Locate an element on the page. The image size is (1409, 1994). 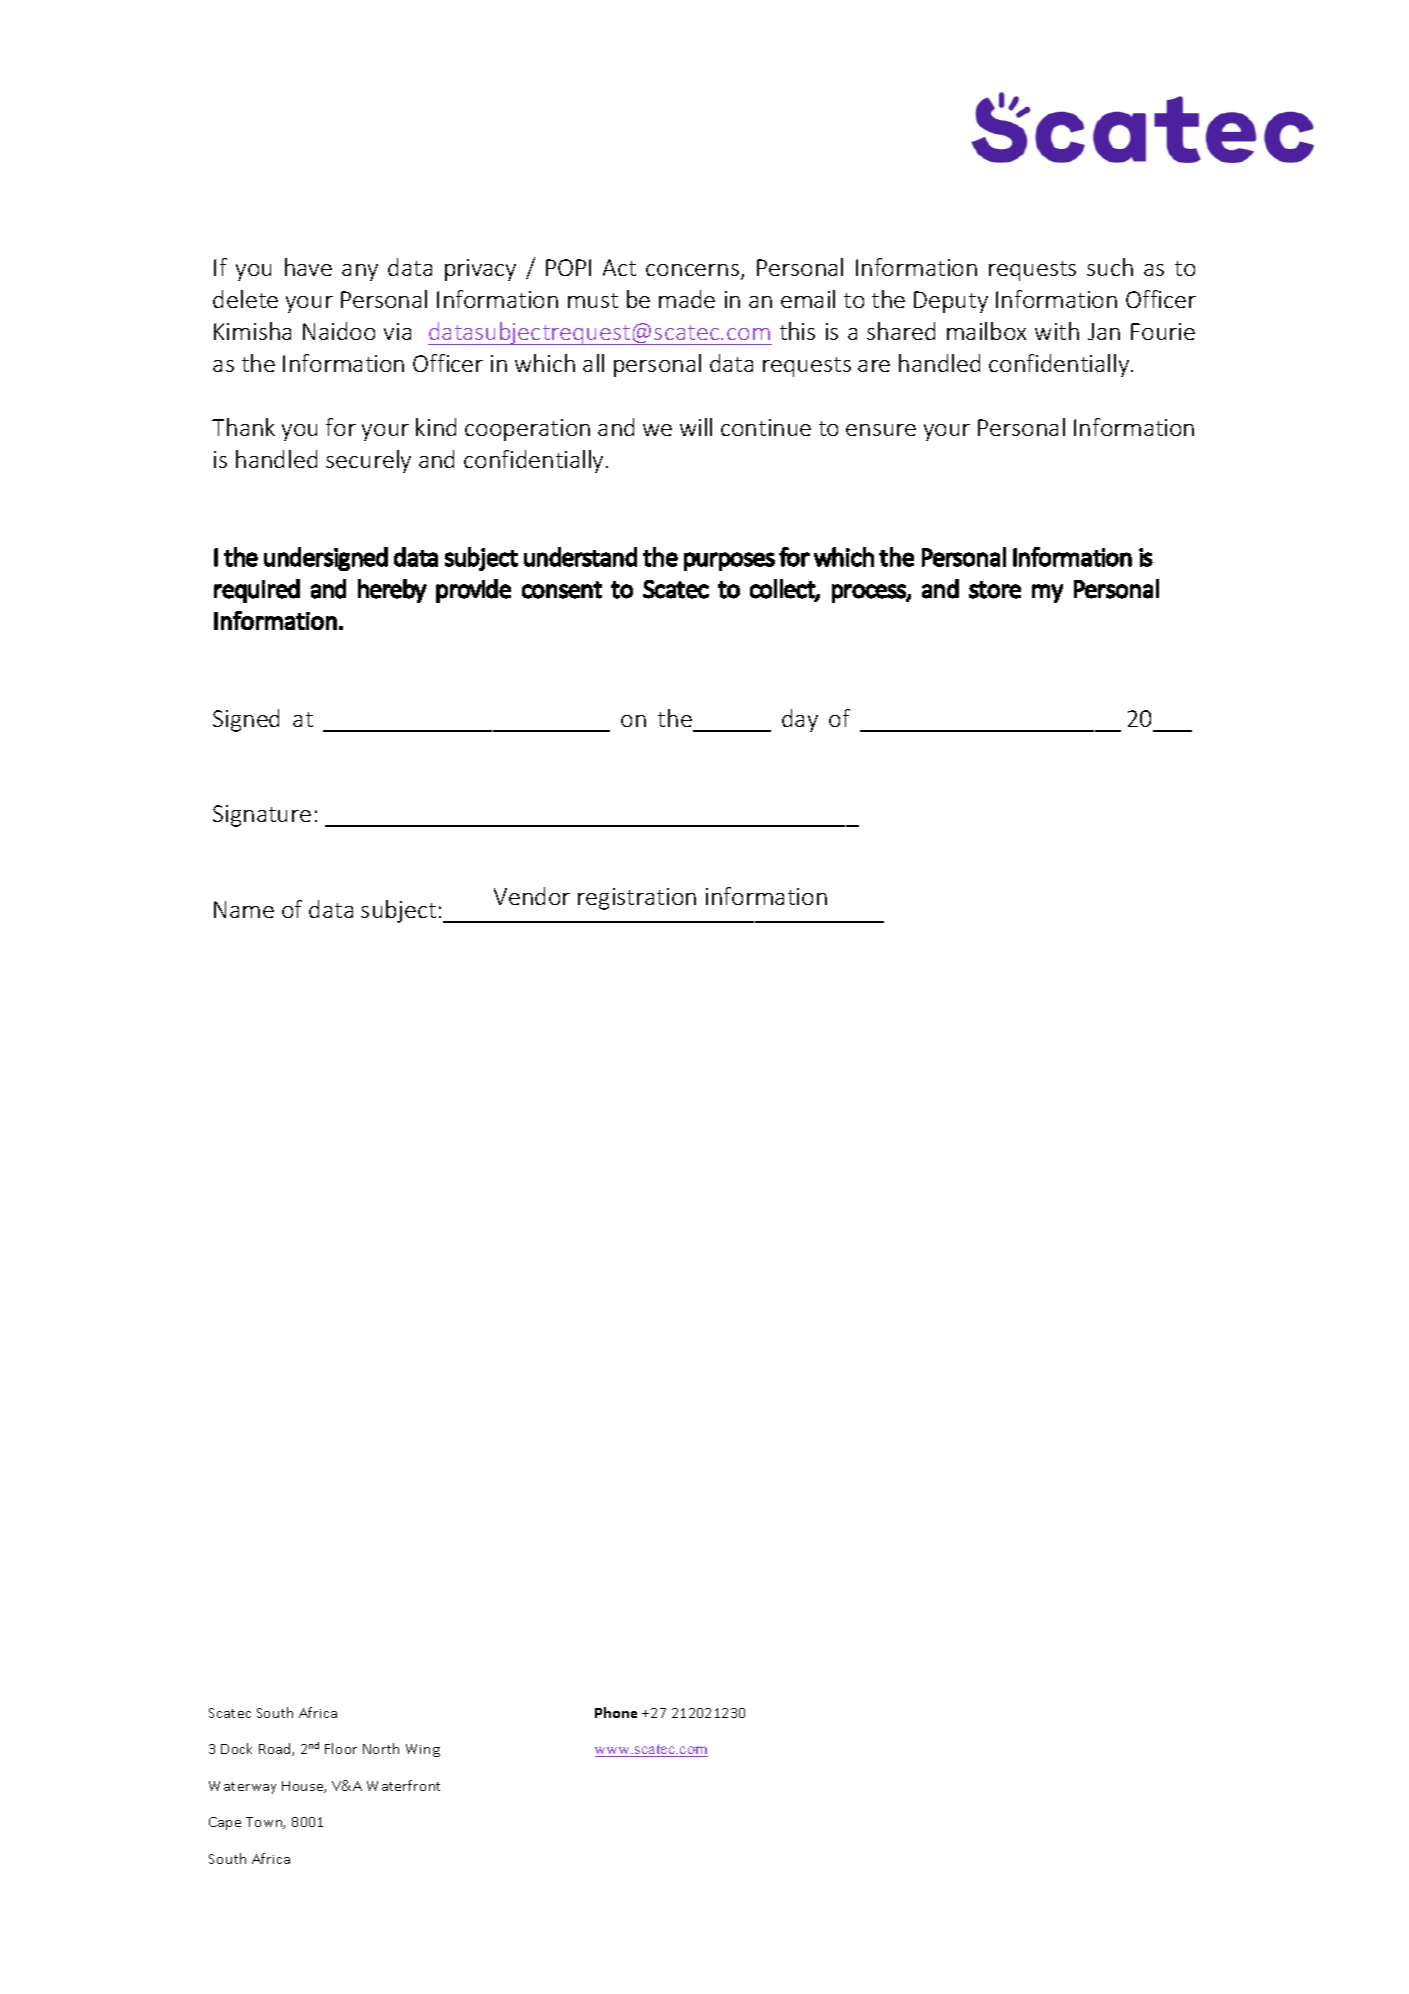
registration is located at coordinates (637, 899).
